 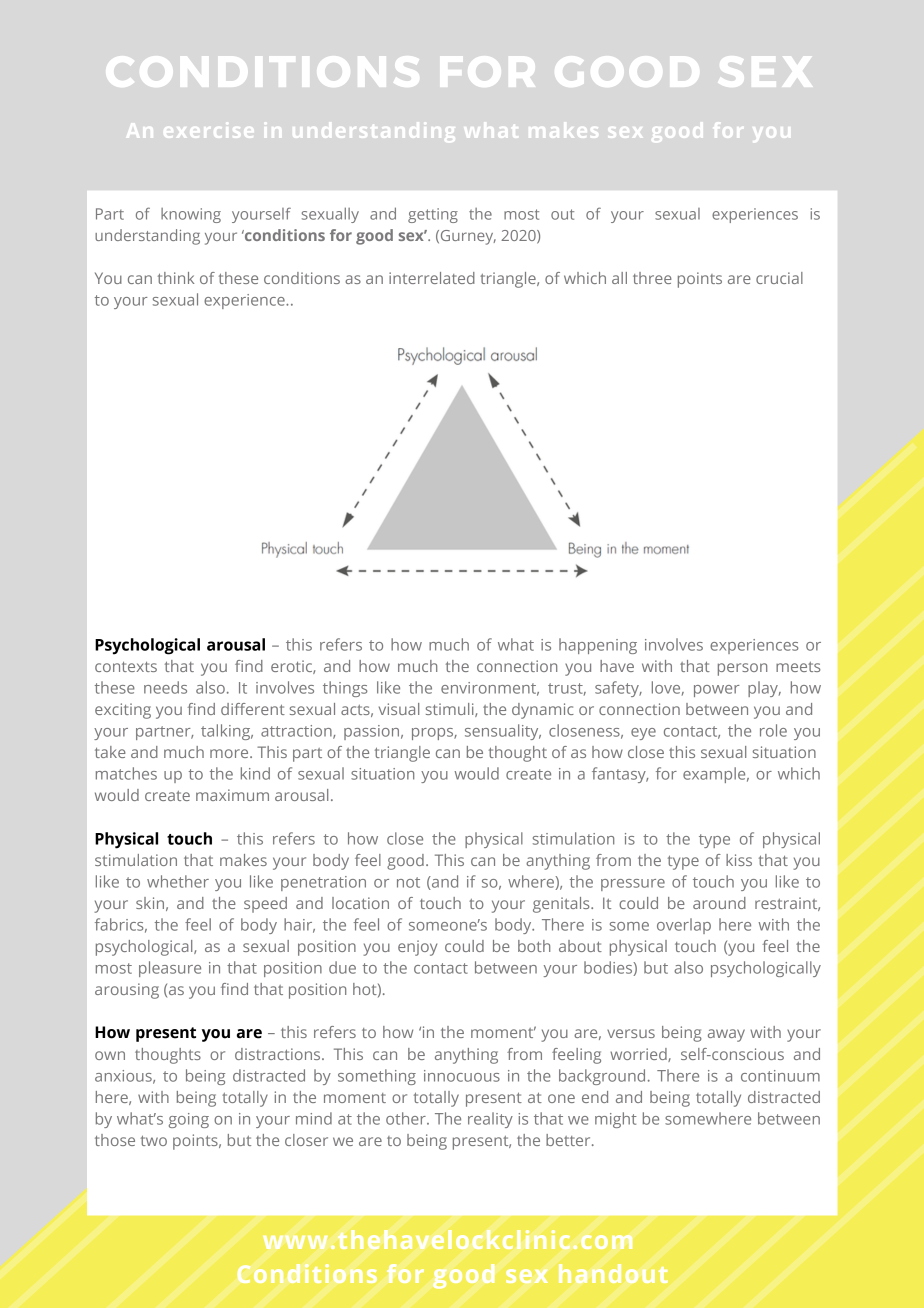 What do you see at coordinates (779, 278) in the screenshot?
I see `crucial` at bounding box center [779, 278].
